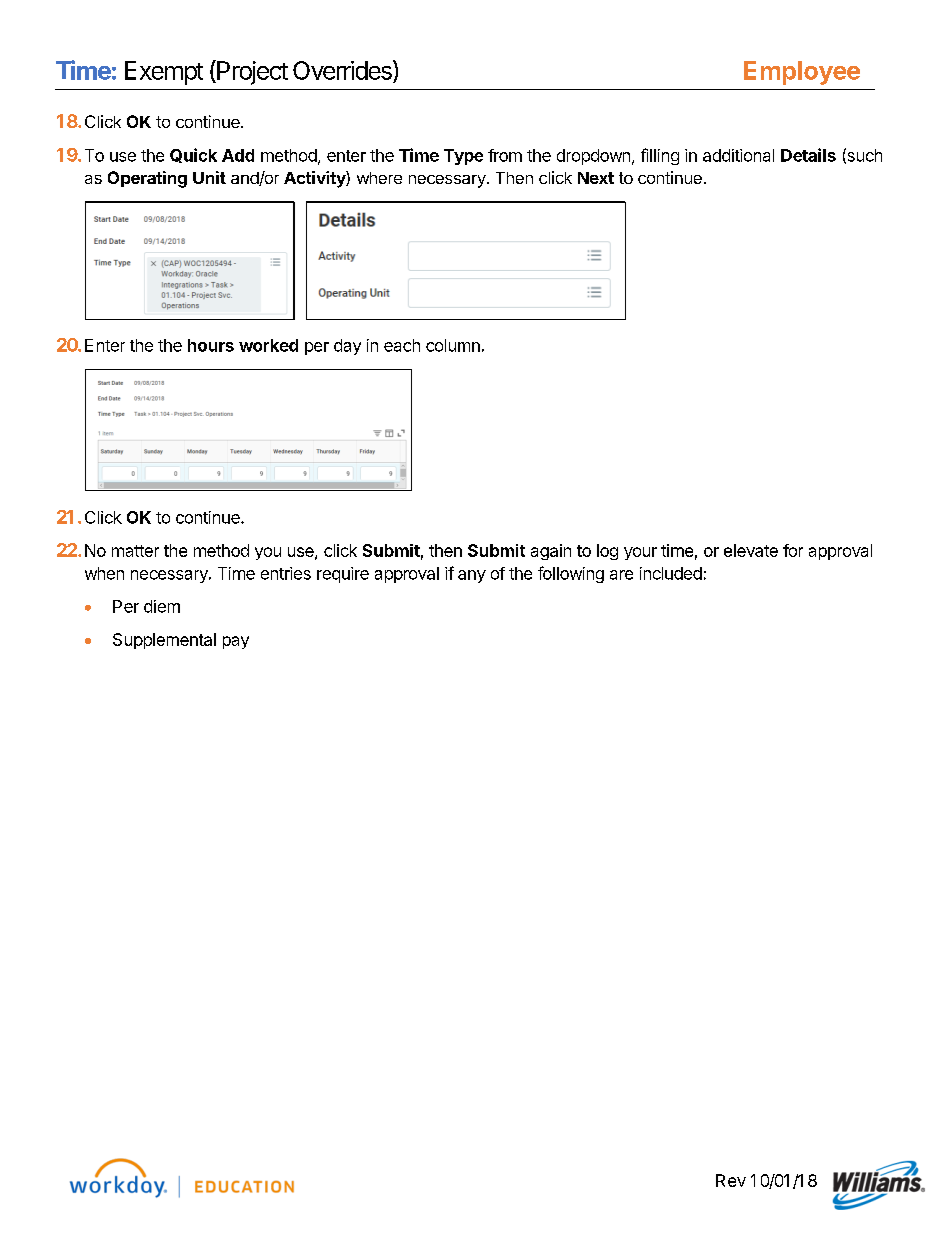 The image size is (952, 1233). What do you see at coordinates (164, 641) in the screenshot?
I see `Supplemental` at bounding box center [164, 641].
